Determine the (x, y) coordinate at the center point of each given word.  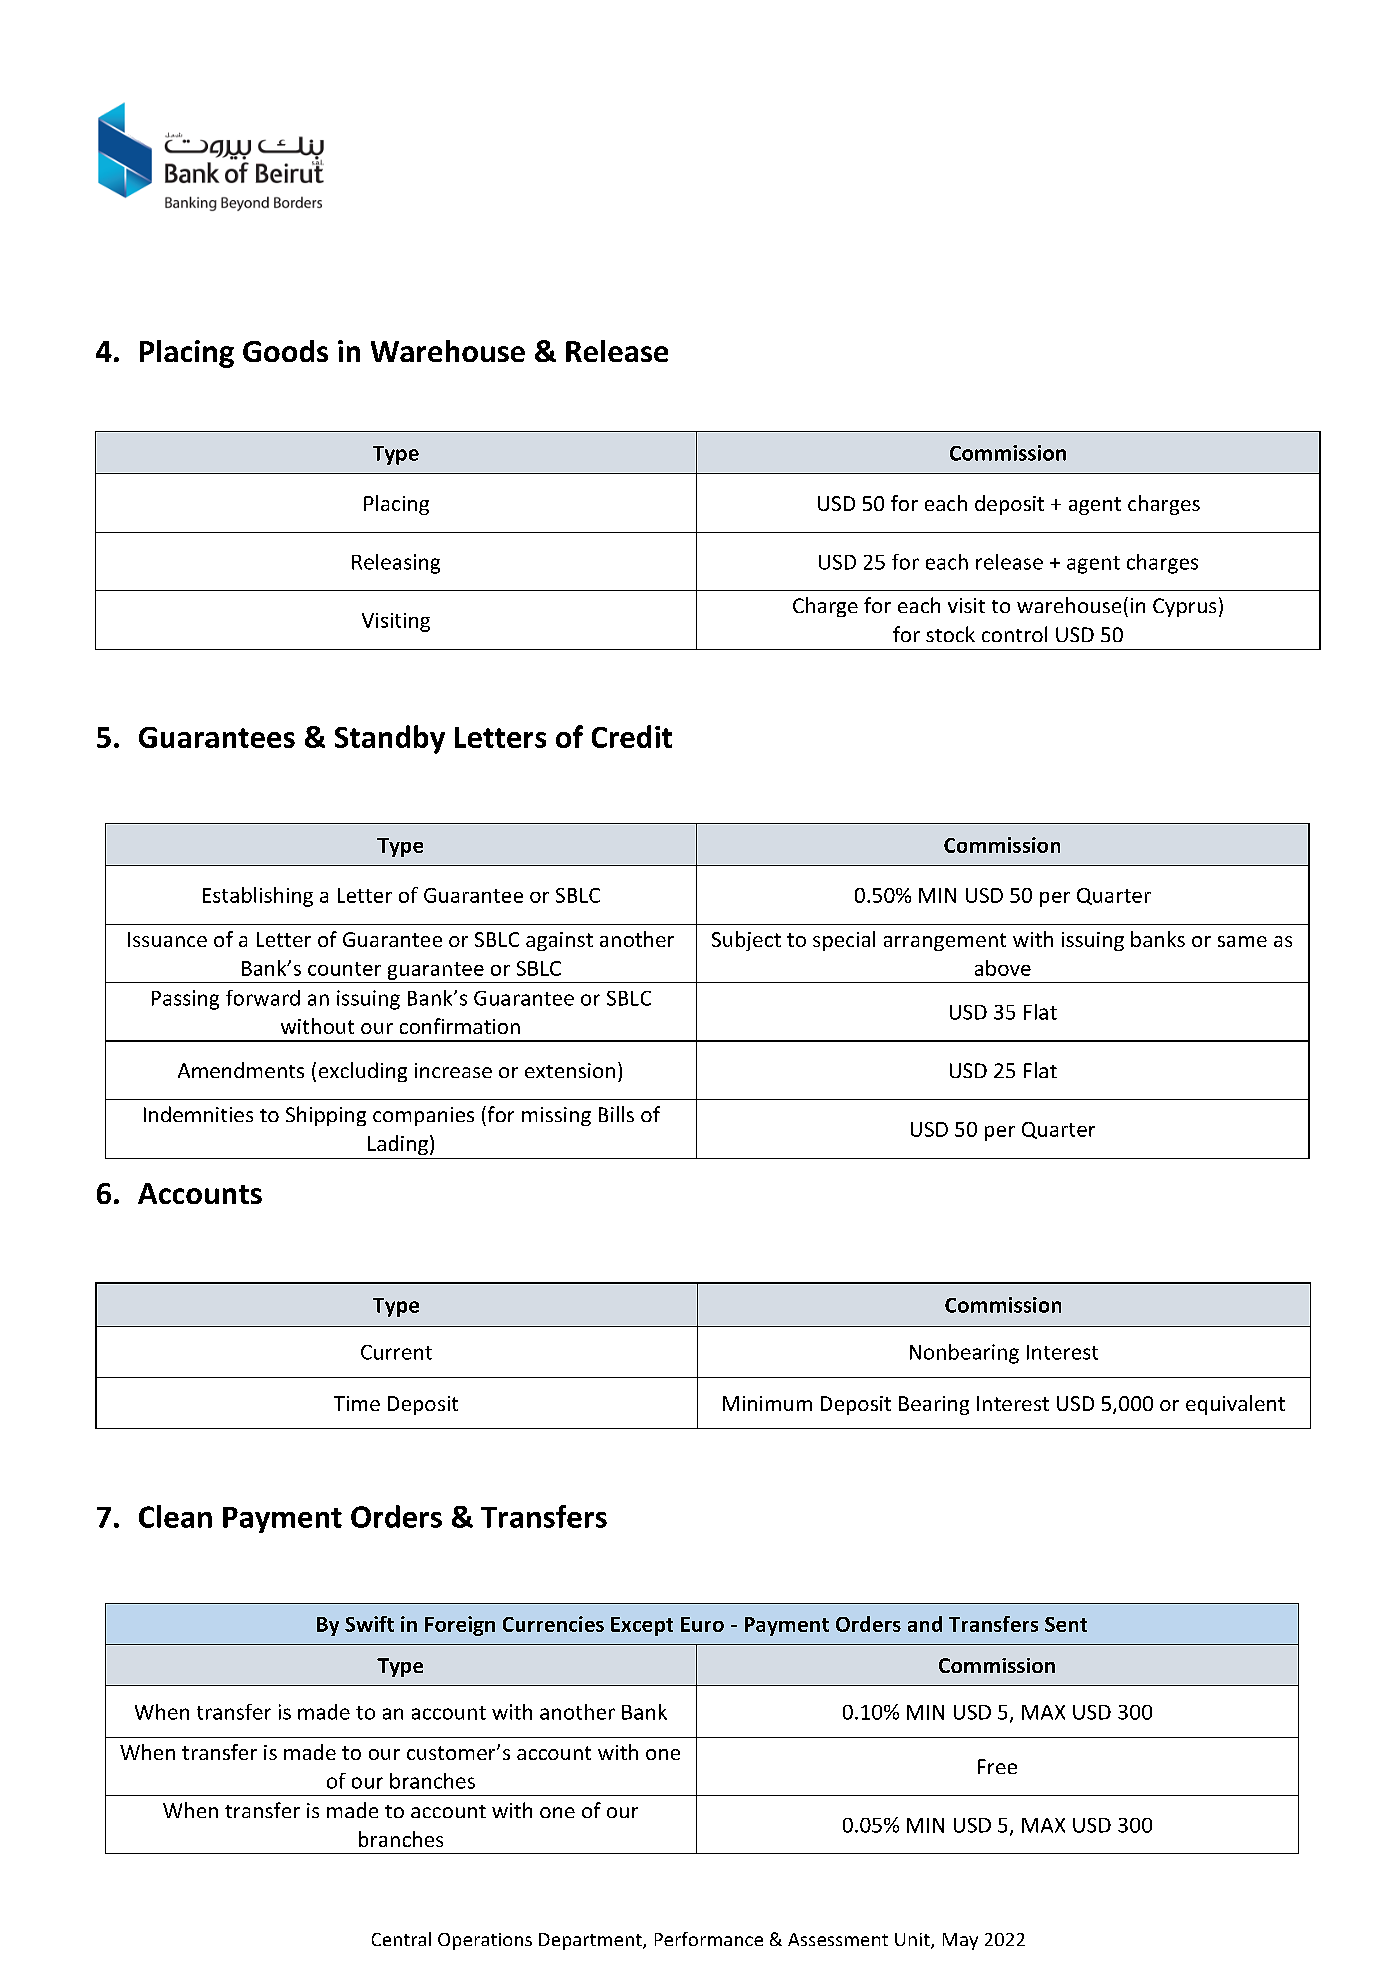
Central (401, 1939)
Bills (616, 1114)
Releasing (396, 564)
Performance (709, 1939)
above (1003, 968)
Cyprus (1184, 607)
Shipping (326, 1116)
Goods (285, 351)
